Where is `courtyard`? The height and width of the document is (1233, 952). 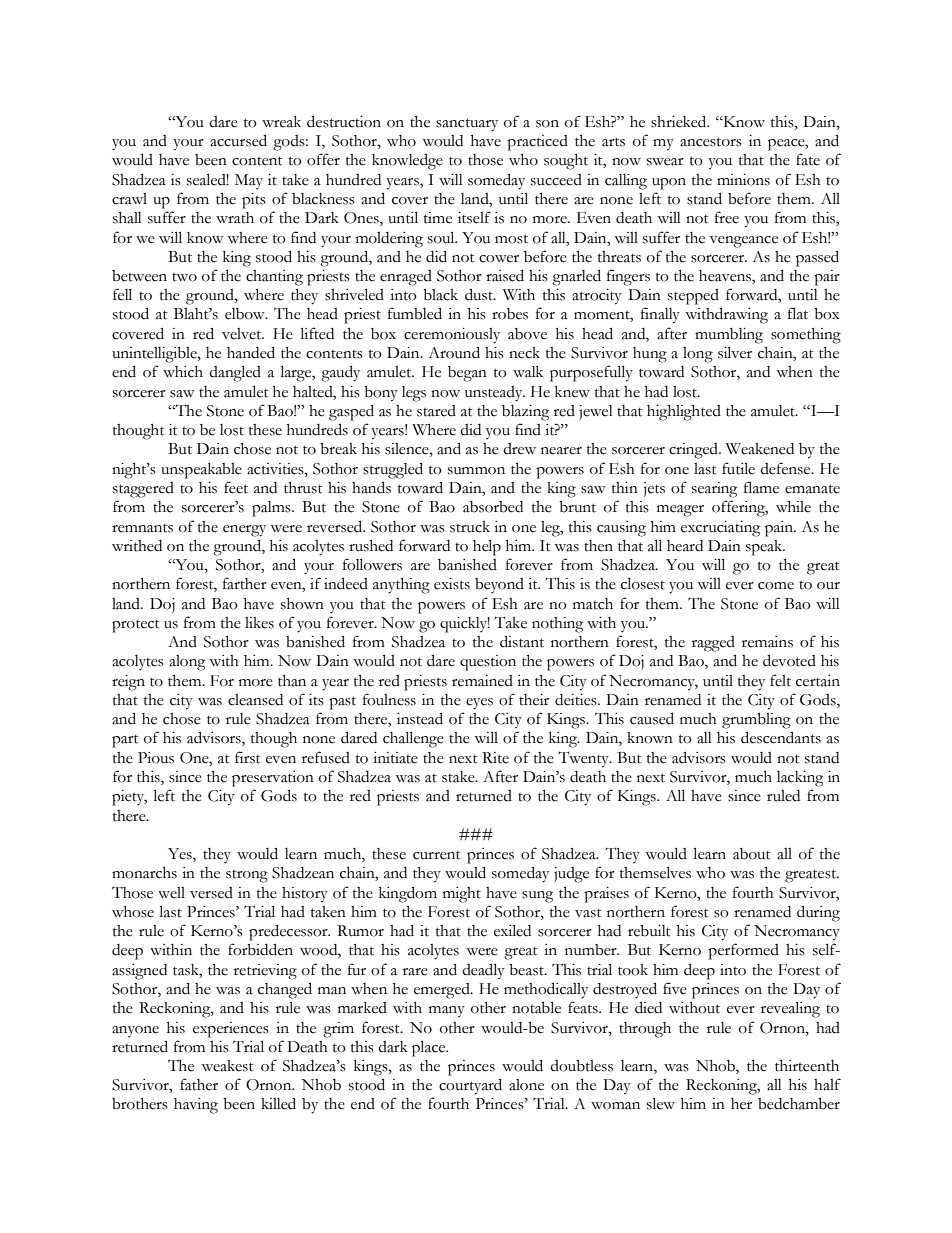
courtyard is located at coordinates (470, 1086).
